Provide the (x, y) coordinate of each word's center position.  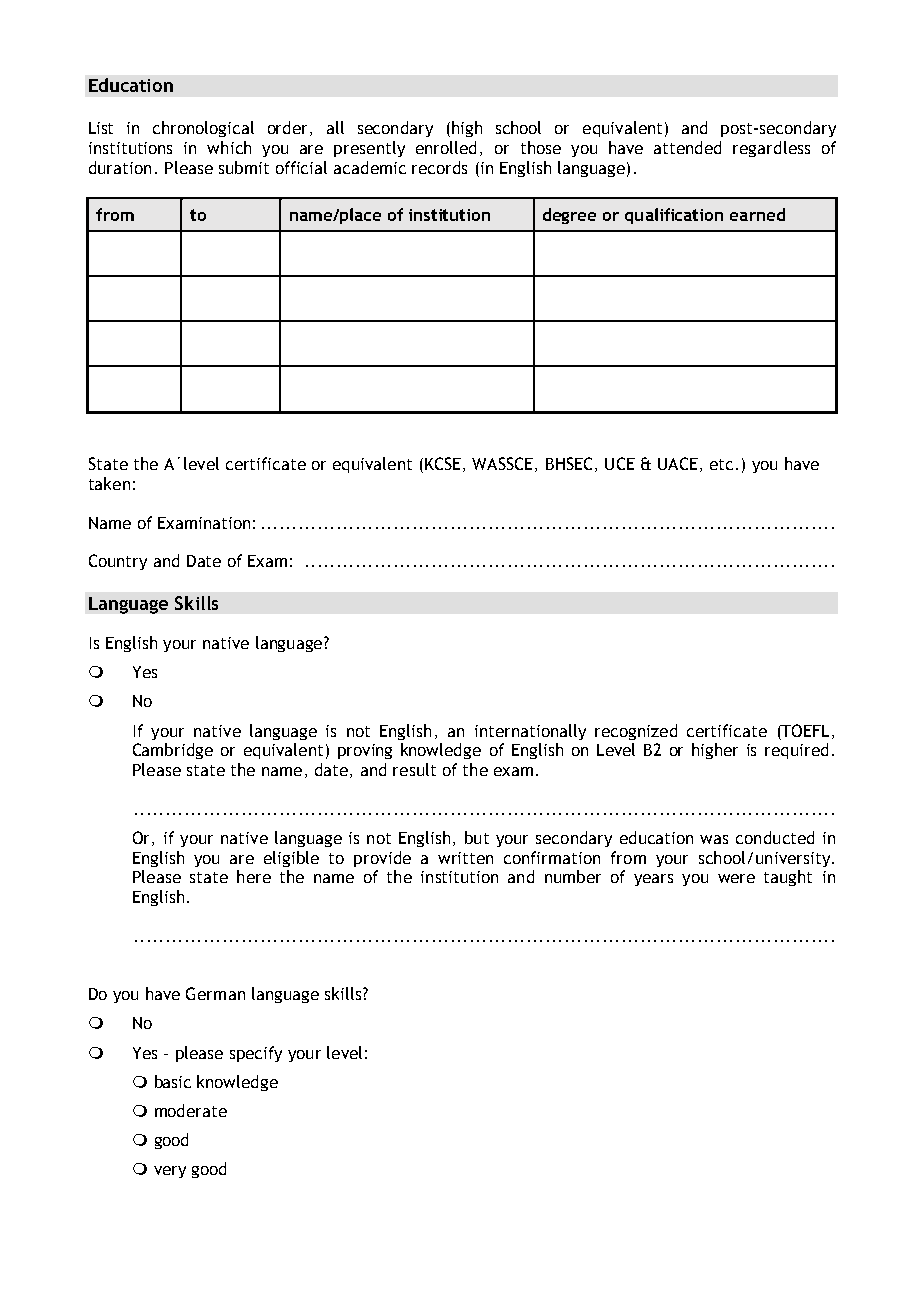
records (439, 167)
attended (687, 147)
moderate (191, 1110)
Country (118, 562)
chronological (203, 129)
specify (256, 1054)
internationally (530, 732)
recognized (636, 732)
